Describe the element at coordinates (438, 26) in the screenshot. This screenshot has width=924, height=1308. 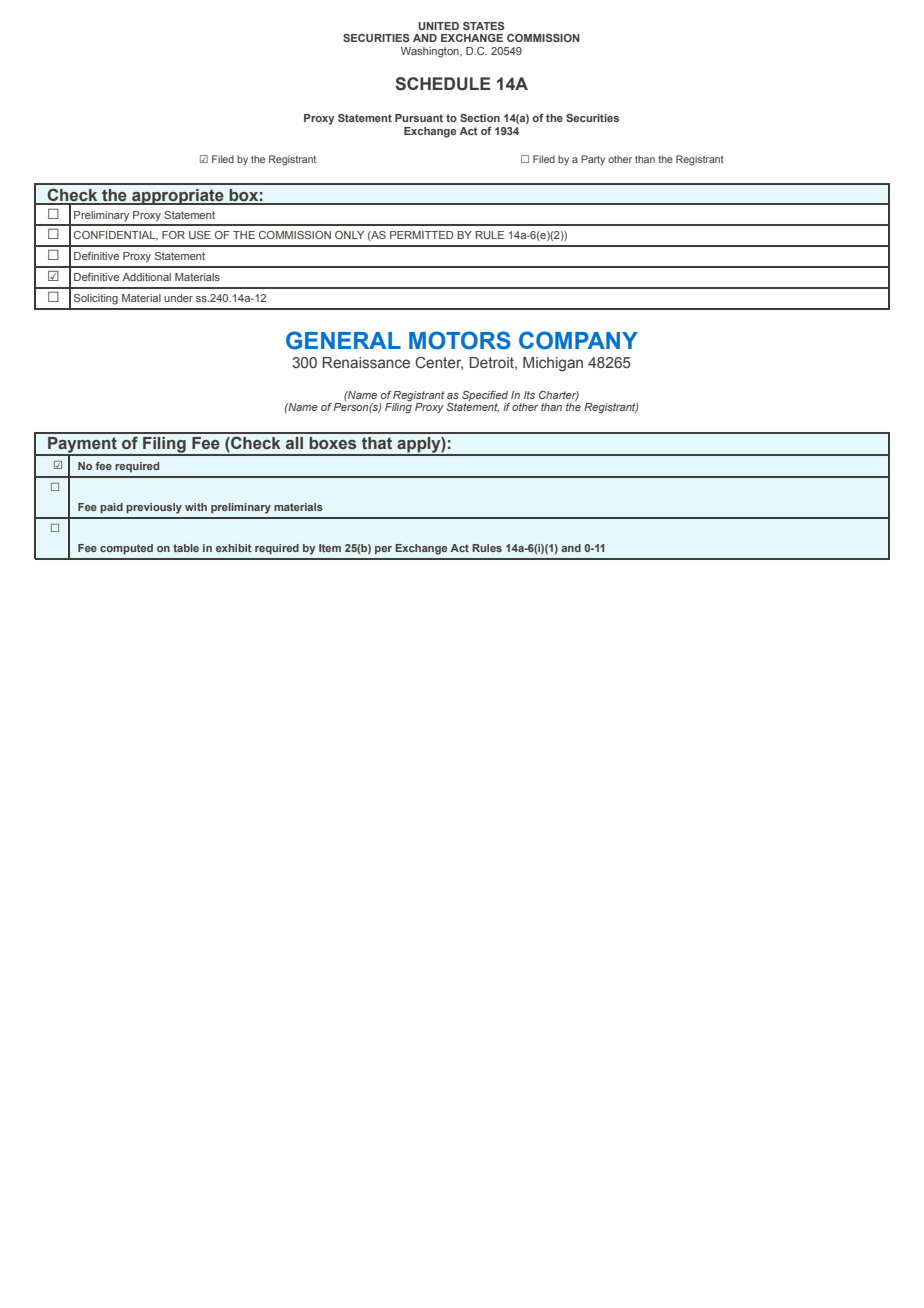
I see `UNITED` at that location.
